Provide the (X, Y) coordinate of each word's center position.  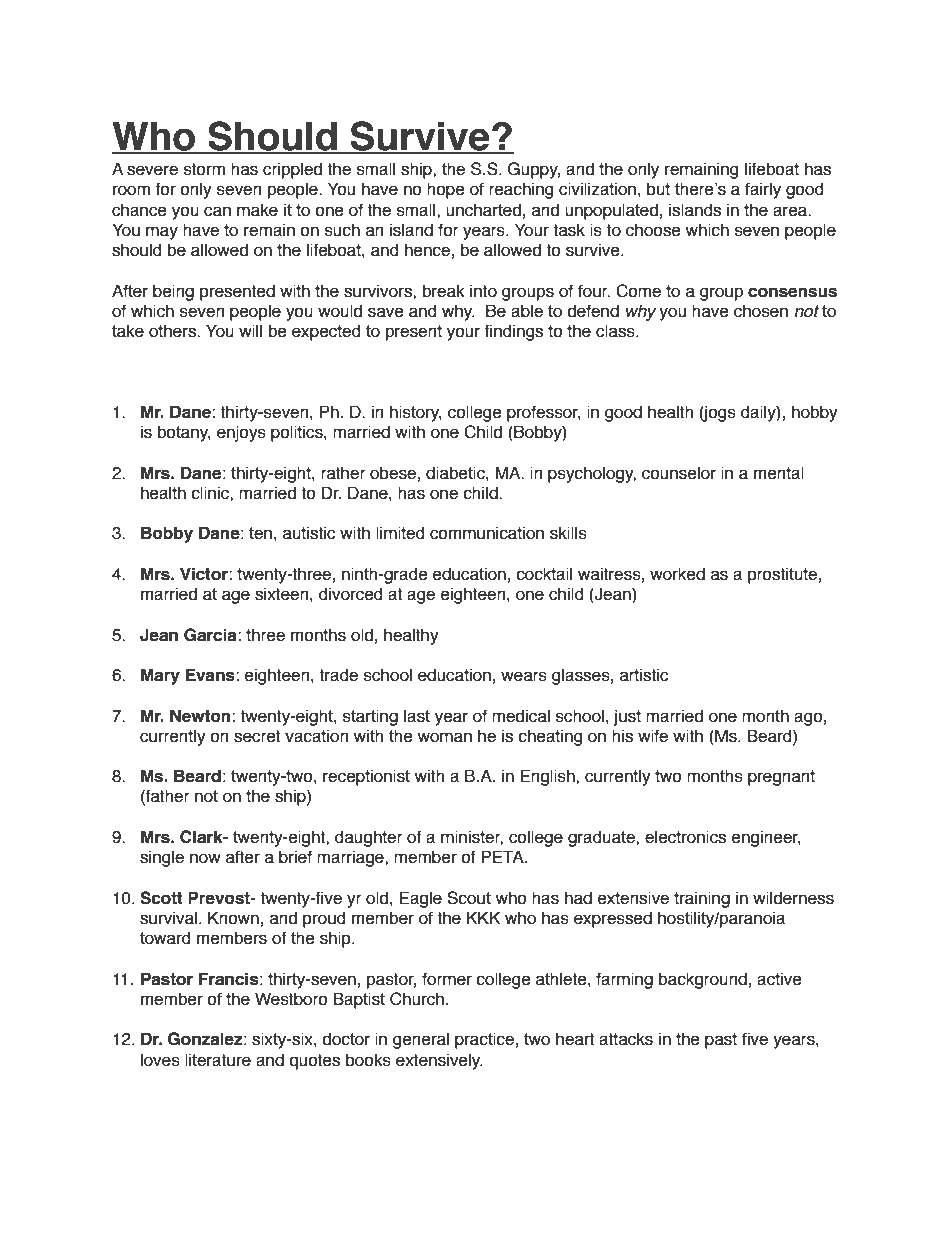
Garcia (211, 635)
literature (218, 1060)
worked (677, 574)
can (217, 211)
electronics (685, 837)
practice (484, 1040)
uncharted (483, 210)
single (162, 858)
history (416, 413)
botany (184, 433)
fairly (763, 190)
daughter (369, 838)
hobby (815, 413)
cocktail (544, 574)
